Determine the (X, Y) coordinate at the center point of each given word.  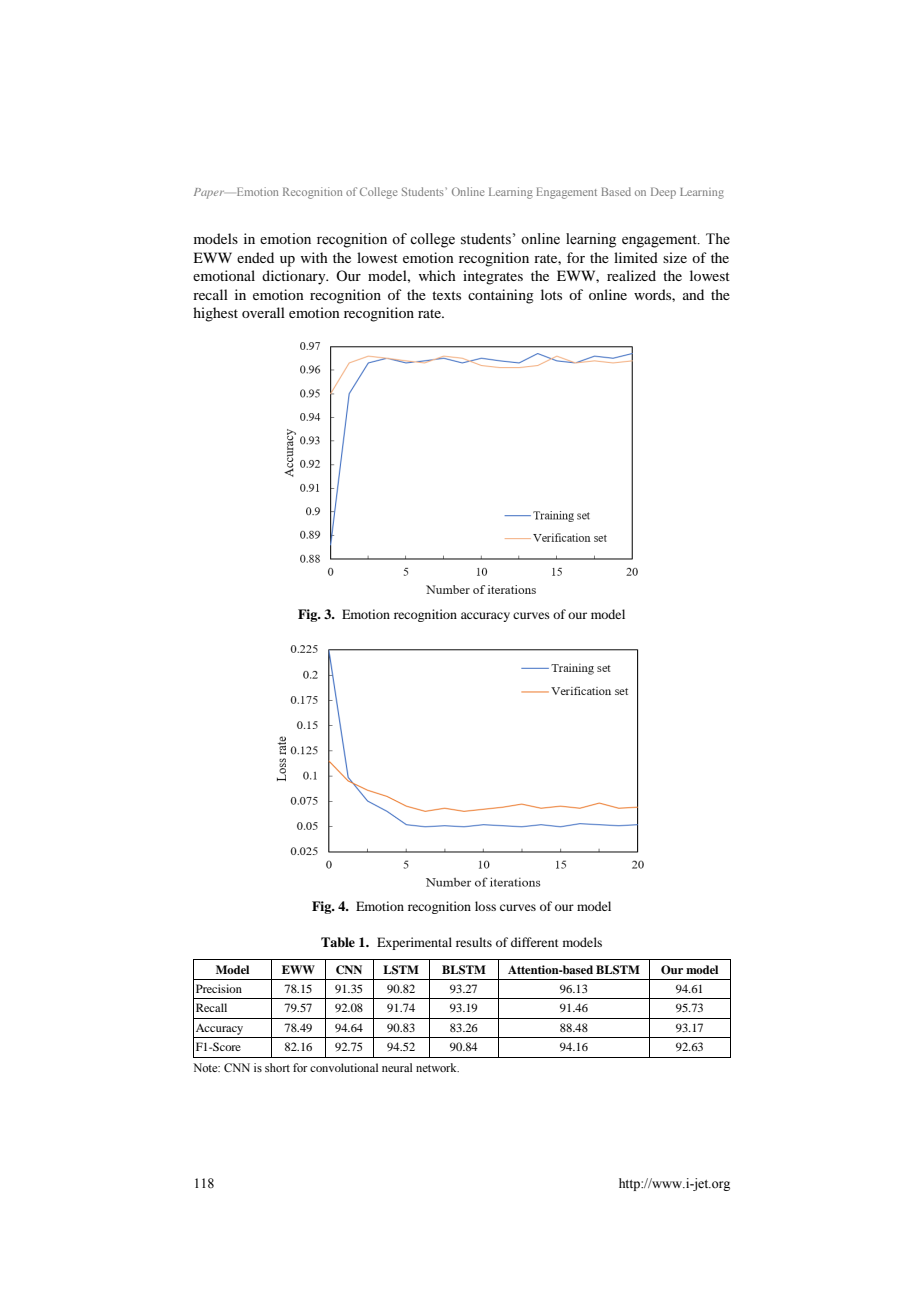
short (277, 1067)
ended (255, 257)
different (535, 942)
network (437, 1067)
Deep (663, 193)
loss (485, 906)
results (474, 942)
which (437, 275)
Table (338, 942)
